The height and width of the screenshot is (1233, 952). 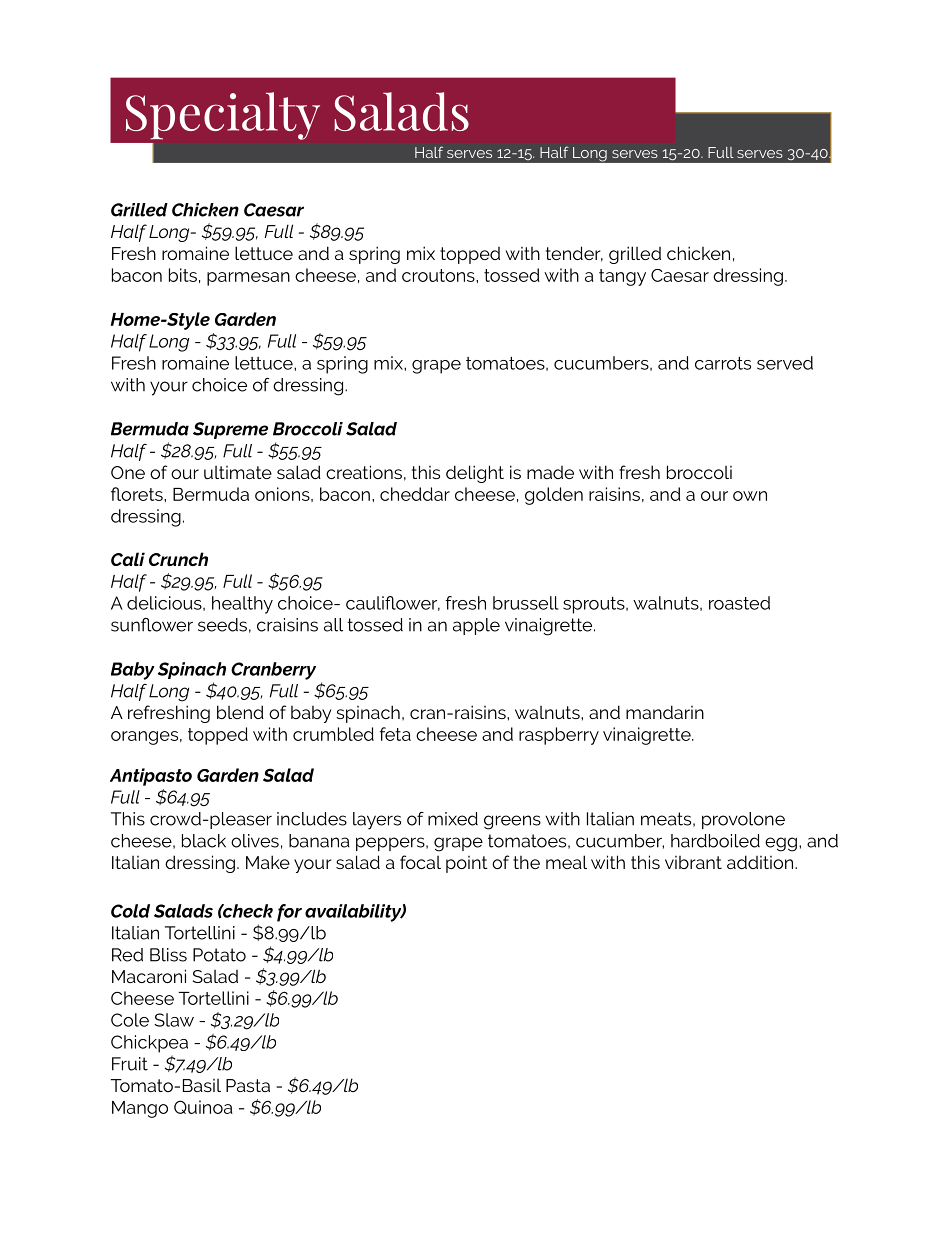 What do you see at coordinates (739, 603) in the screenshot?
I see `roasted` at bounding box center [739, 603].
